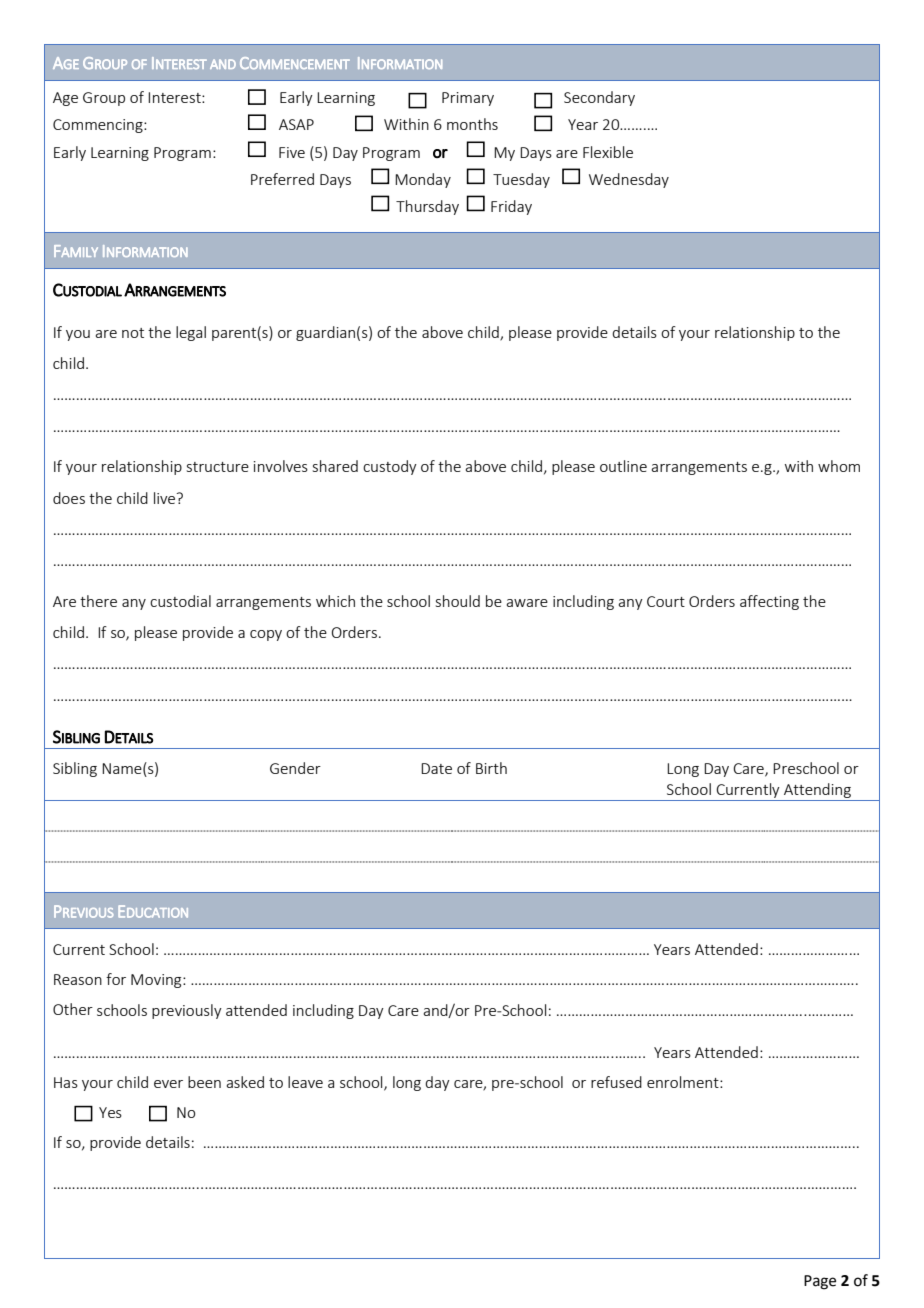 Image resolution: width=924 pixels, height=1308 pixels. Describe the element at coordinates (99, 126) in the document. I see `Commencing` at that location.
